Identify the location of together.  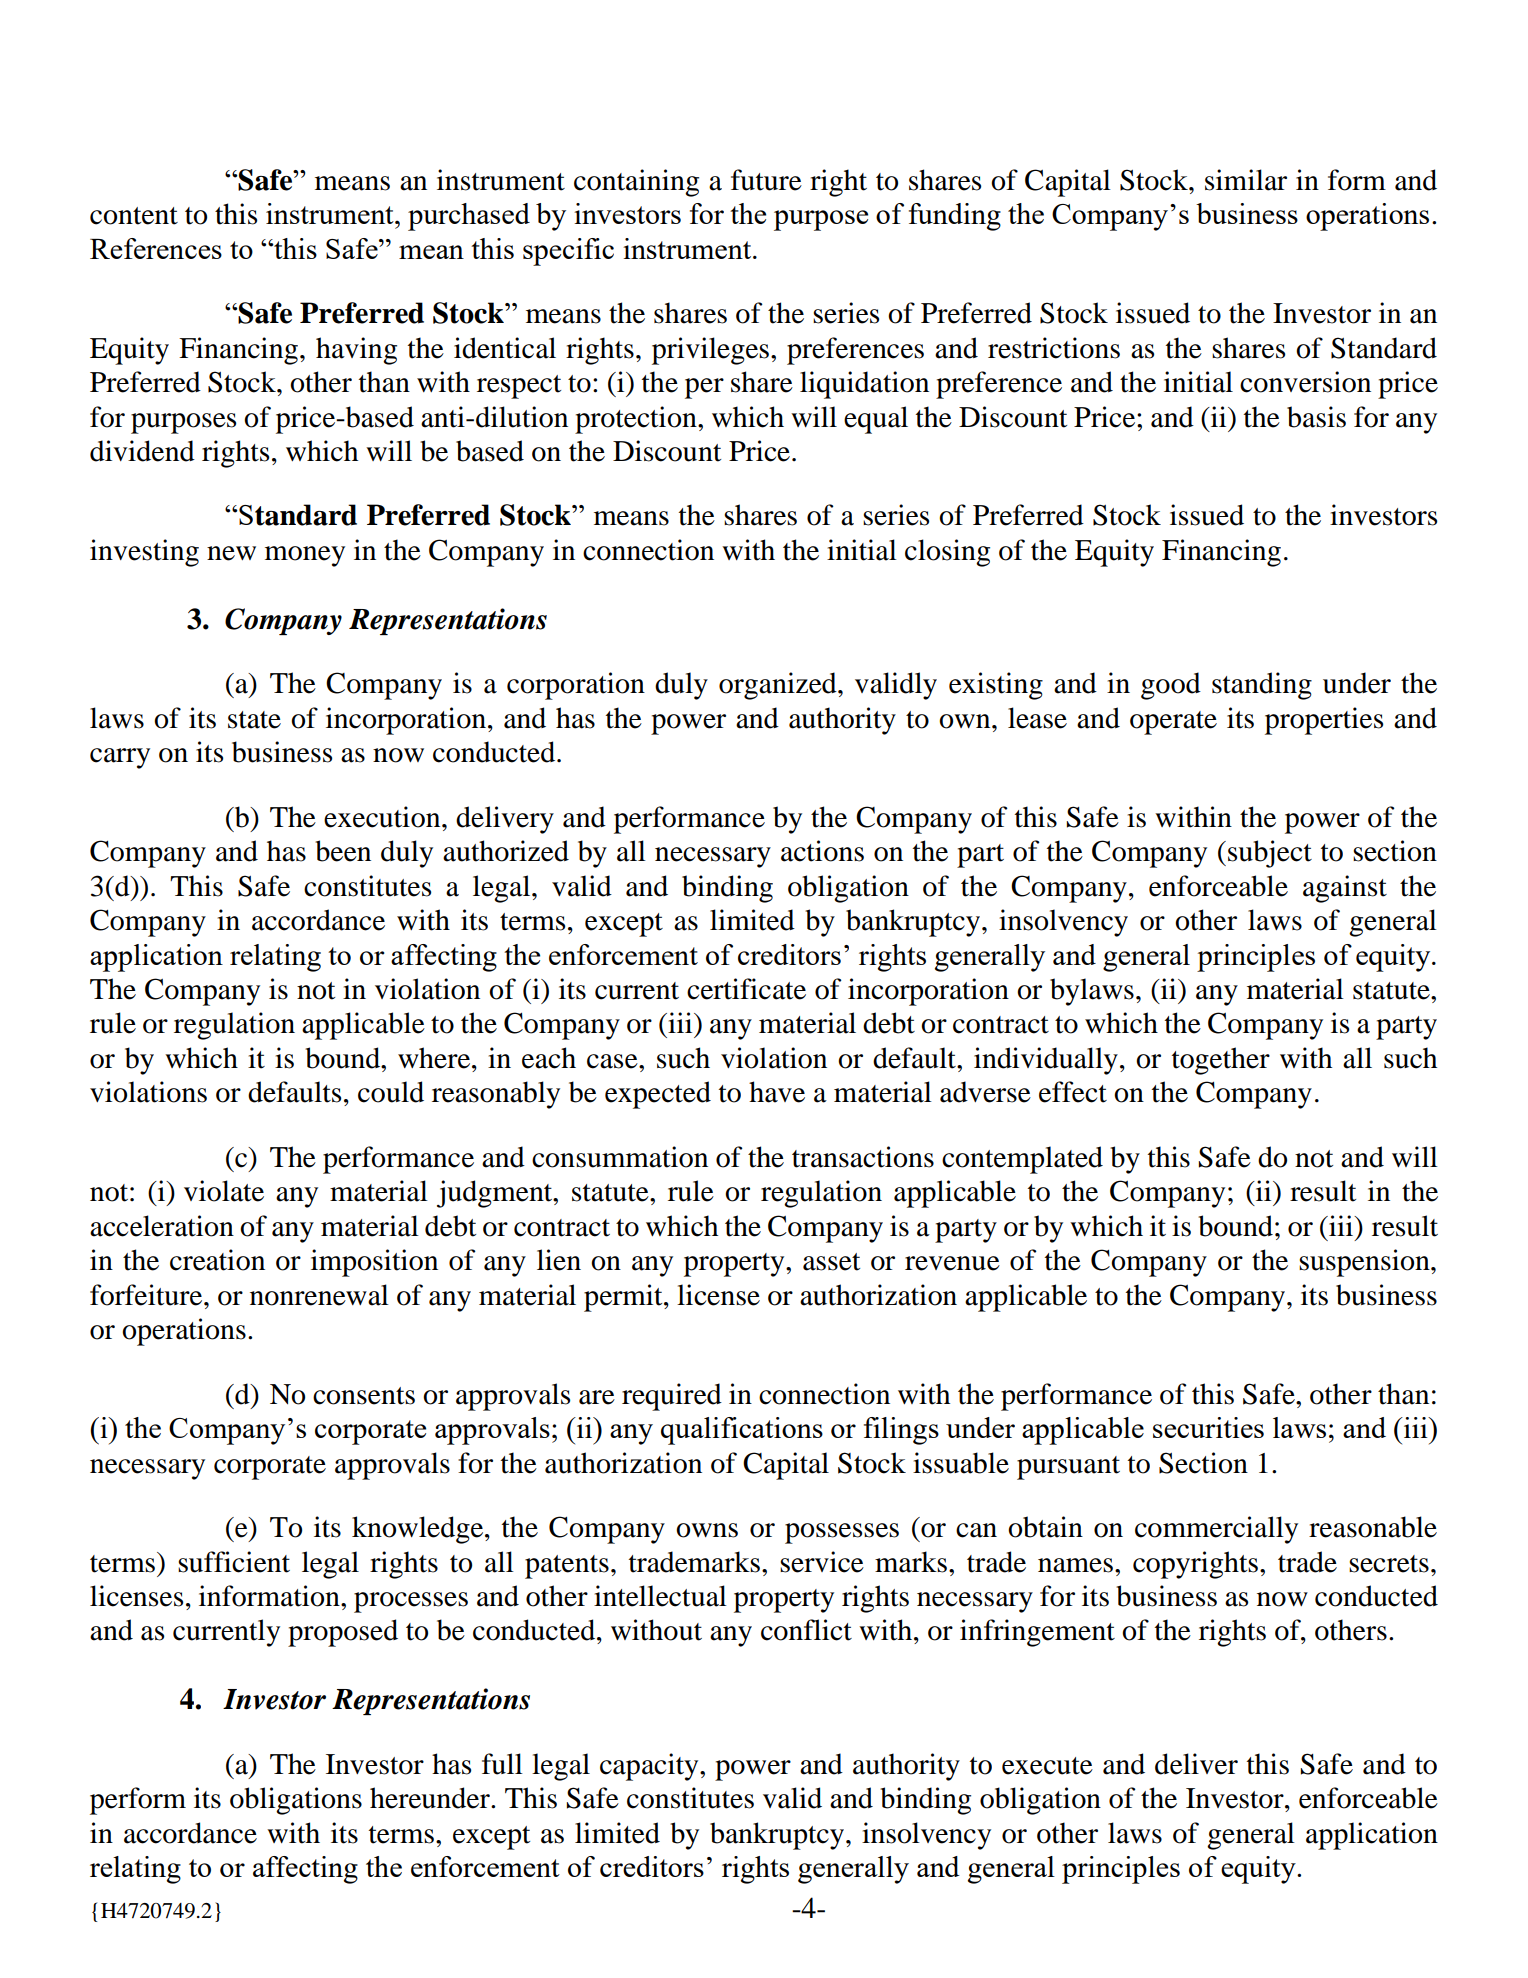
(1221, 1061).
